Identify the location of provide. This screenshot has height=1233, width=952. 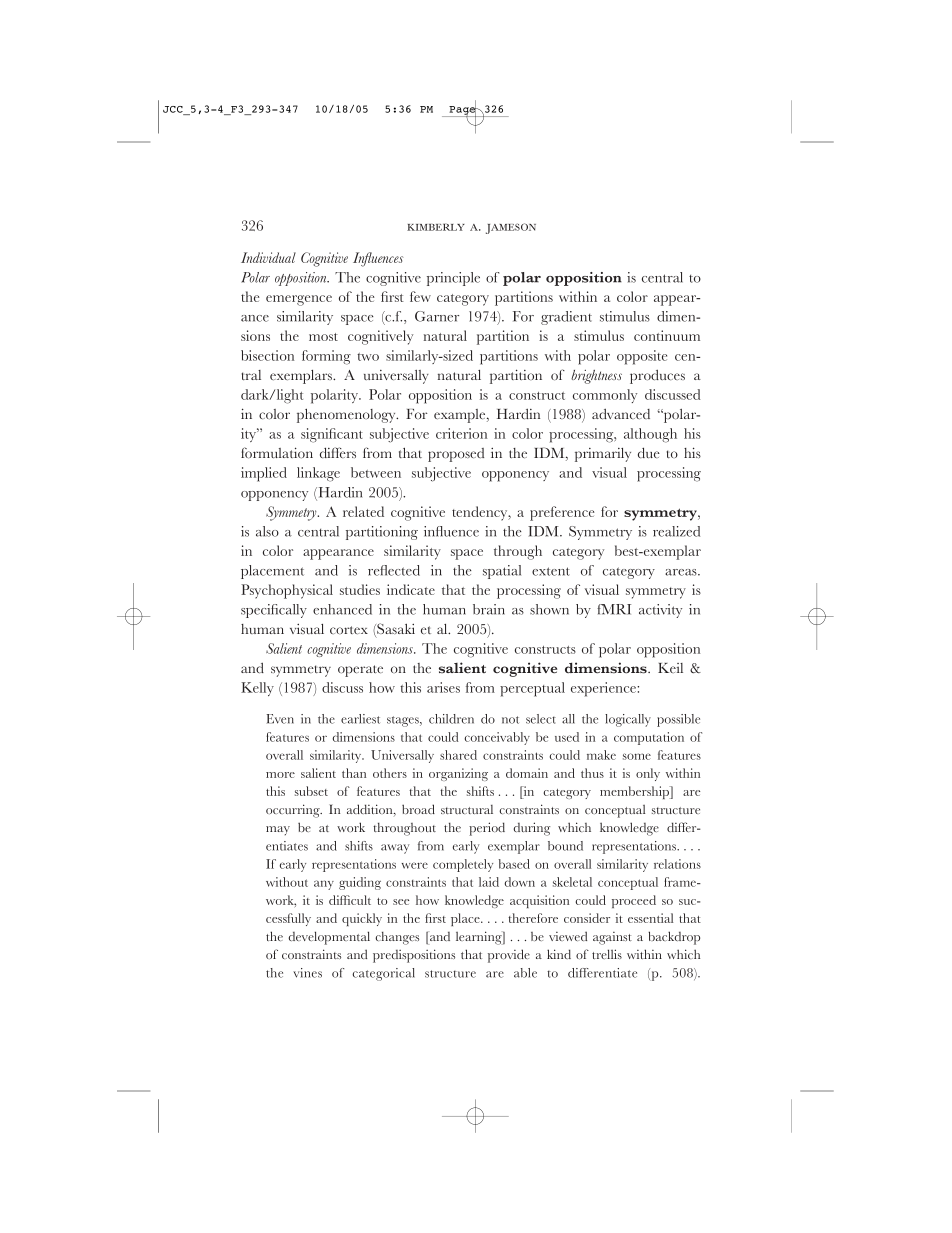
(509, 956).
